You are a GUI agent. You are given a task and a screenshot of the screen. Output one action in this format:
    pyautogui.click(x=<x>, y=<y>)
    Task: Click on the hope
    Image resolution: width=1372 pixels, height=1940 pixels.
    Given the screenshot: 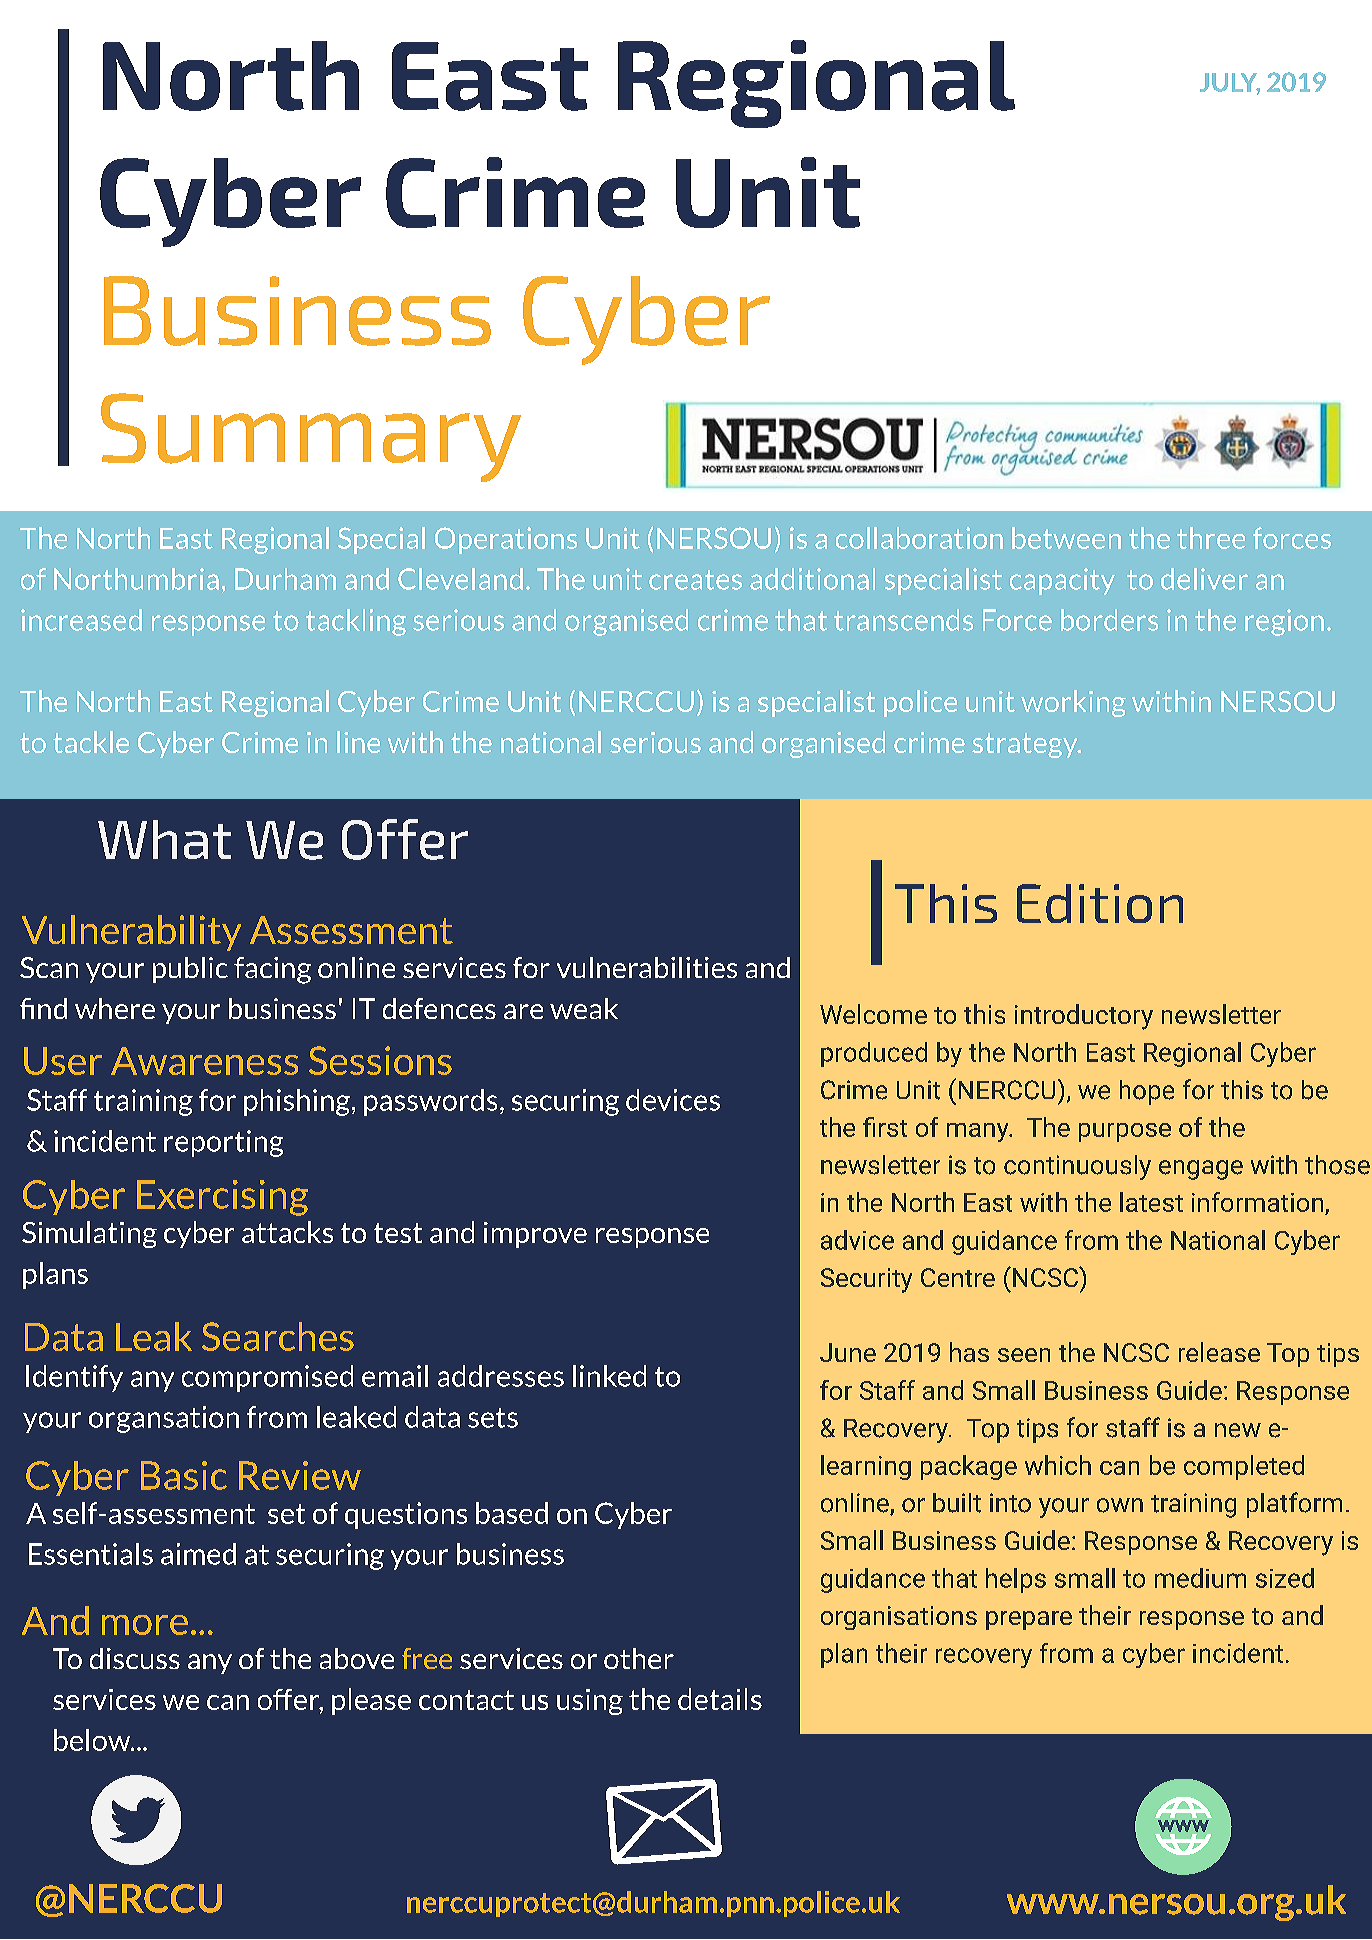 What is the action you would take?
    pyautogui.click(x=1147, y=1092)
